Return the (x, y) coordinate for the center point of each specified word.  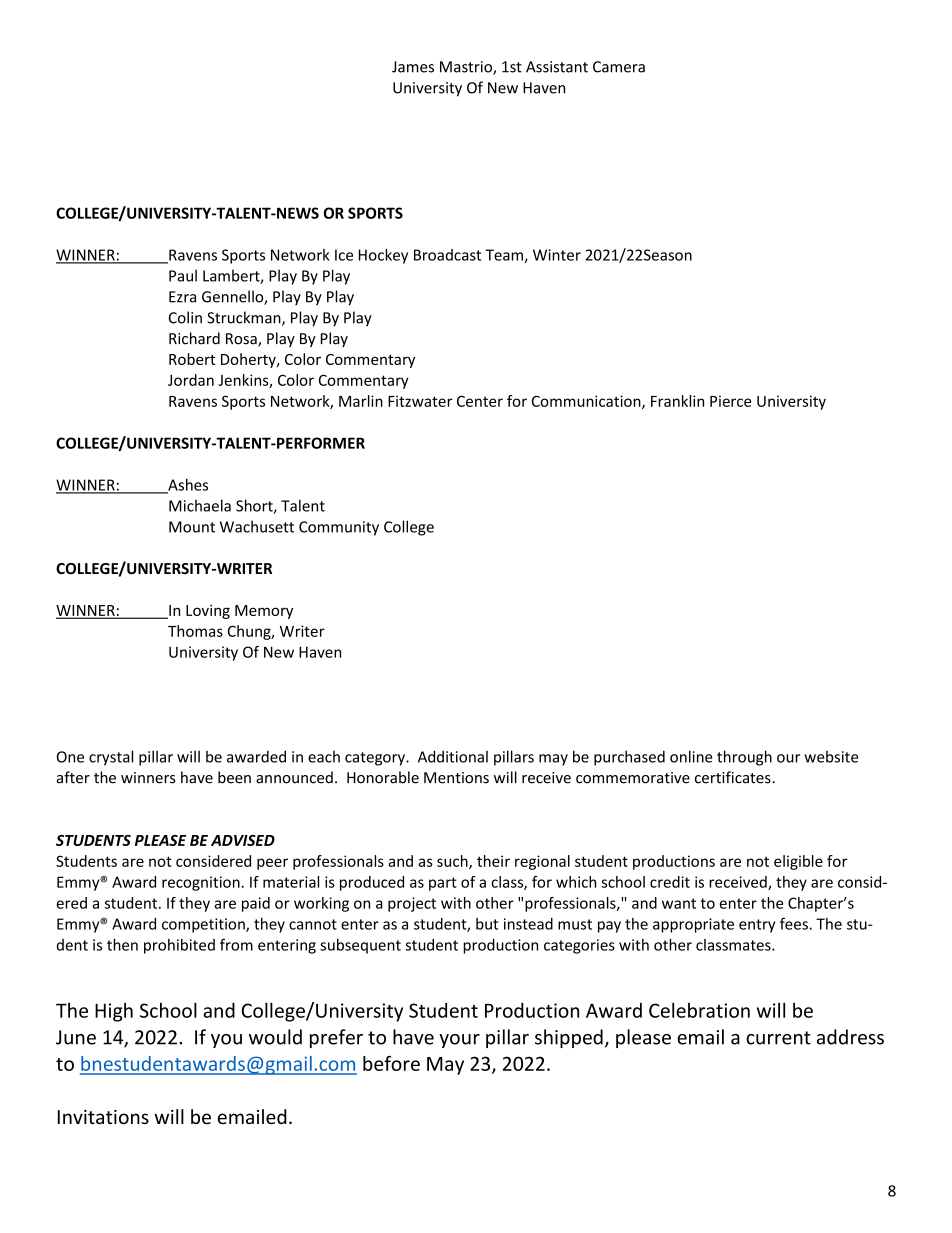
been (234, 777)
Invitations (103, 1117)
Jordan (191, 380)
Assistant (557, 67)
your (459, 1041)
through (744, 758)
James (413, 67)
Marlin (361, 401)
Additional (453, 756)
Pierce (730, 401)
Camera (619, 67)
